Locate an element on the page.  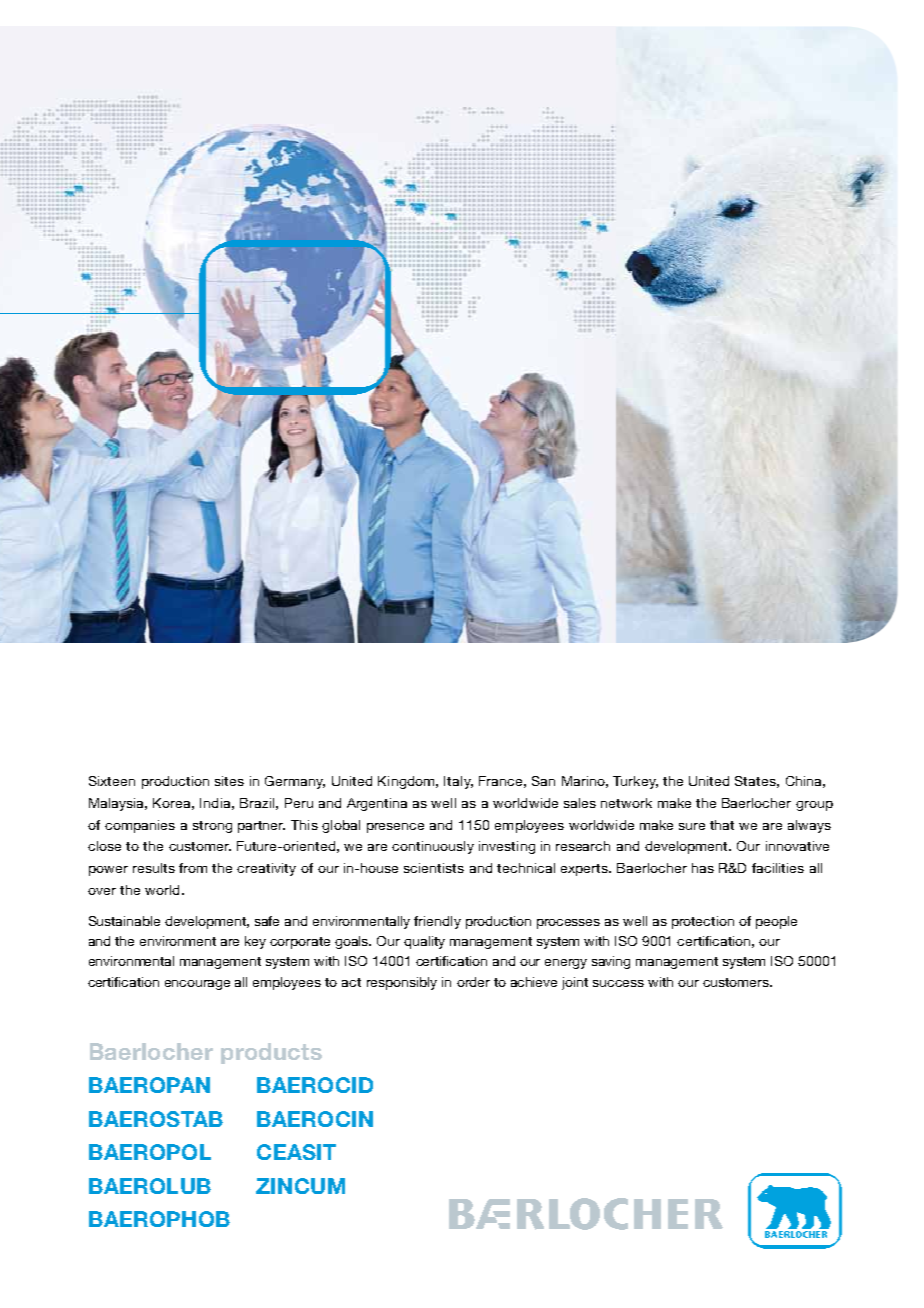
from is located at coordinates (193, 868).
